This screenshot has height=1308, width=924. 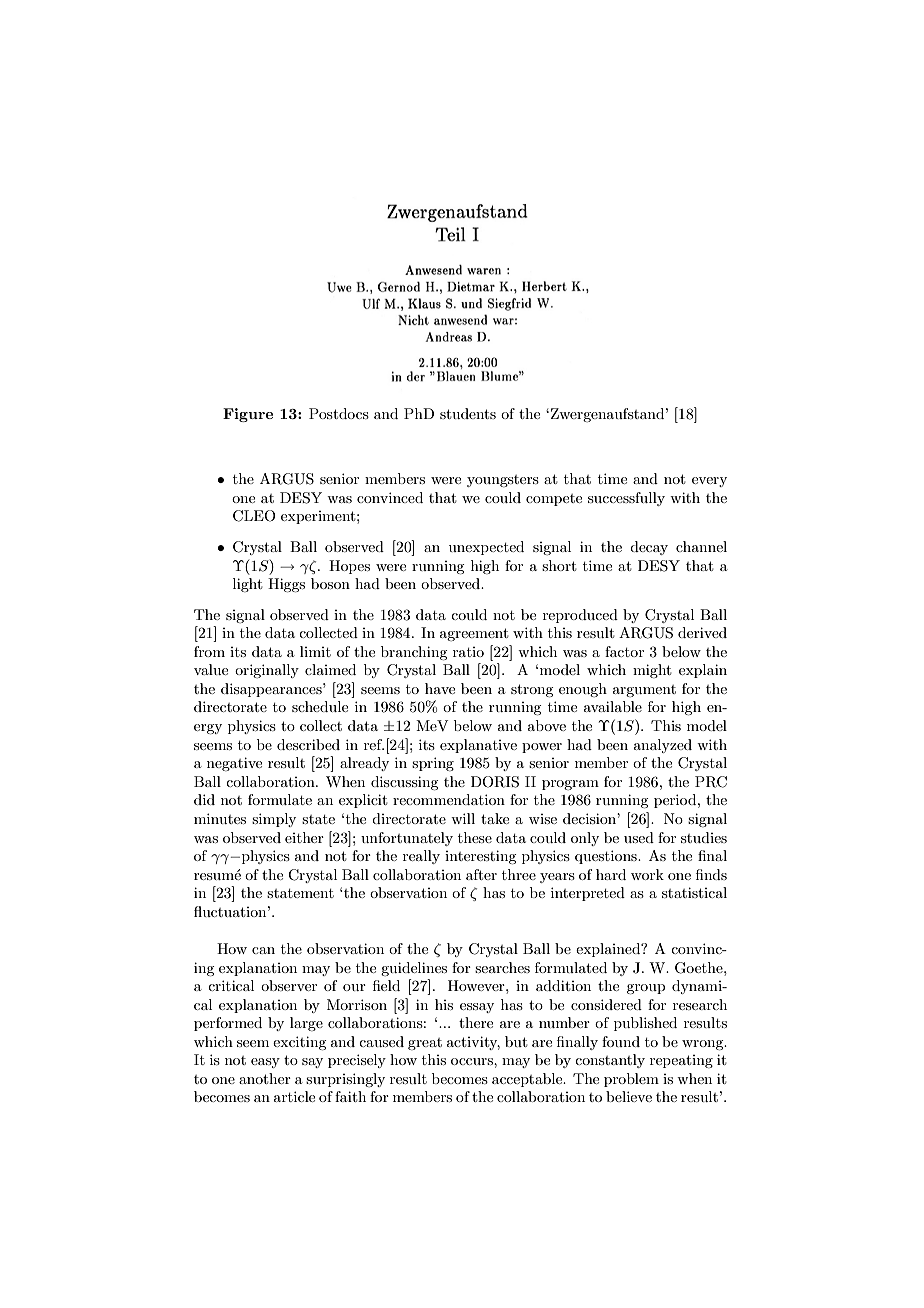 What do you see at coordinates (247, 585) in the screenshot?
I see `light` at bounding box center [247, 585].
